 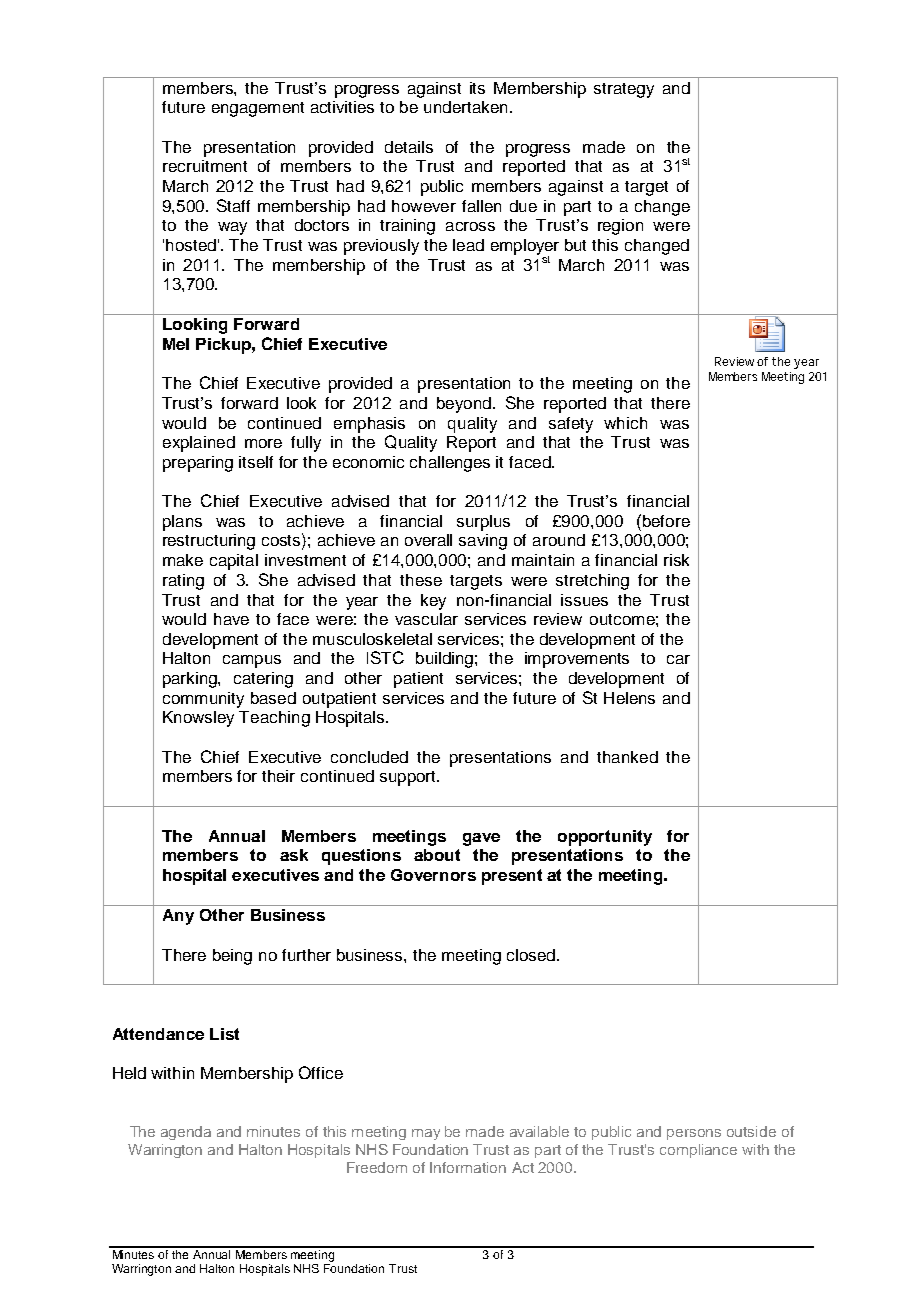 What do you see at coordinates (178, 917) in the screenshot?
I see `Any` at bounding box center [178, 917].
